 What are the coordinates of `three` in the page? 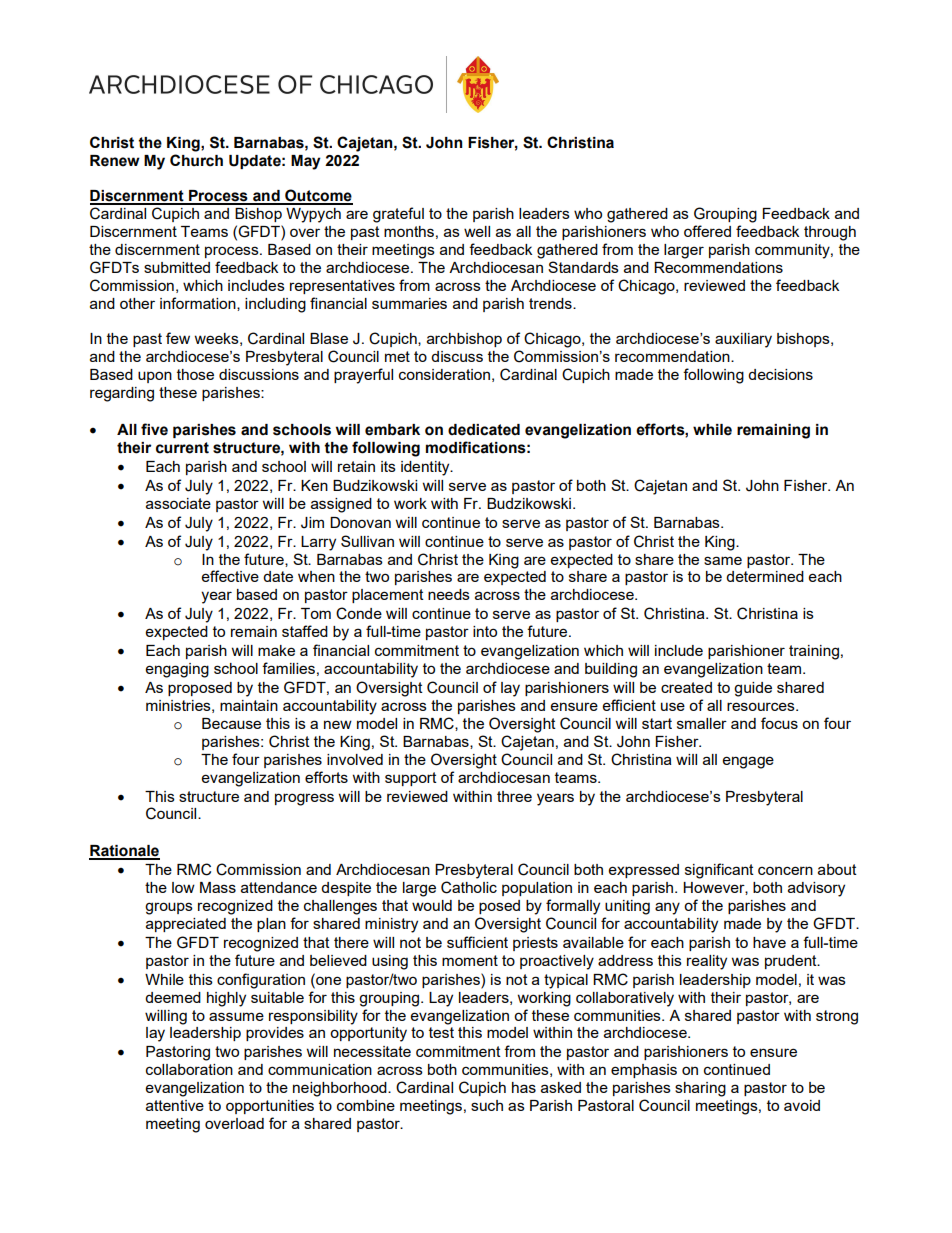 It's located at (514, 796).
